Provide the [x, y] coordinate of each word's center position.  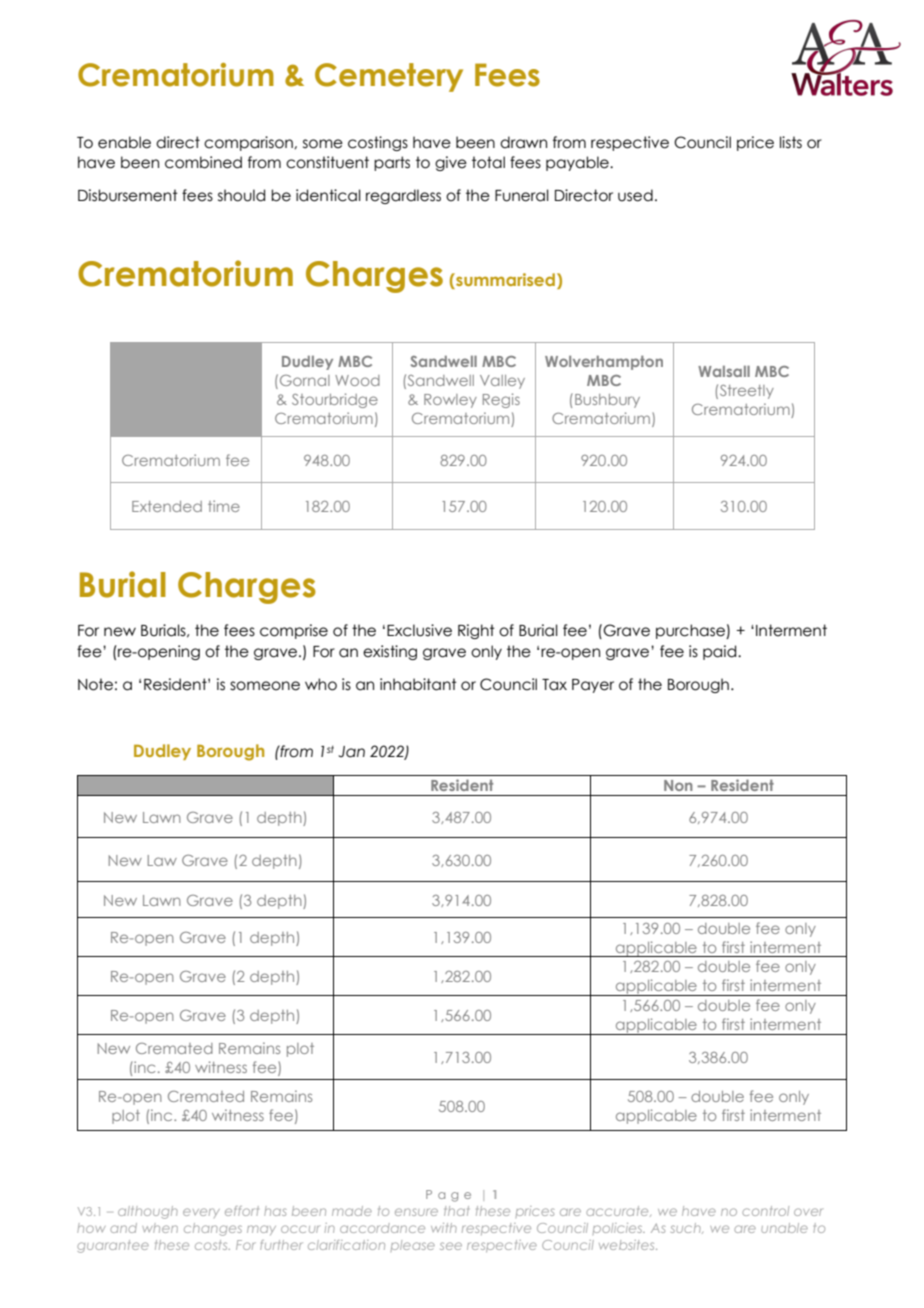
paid [721, 652]
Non [678, 785]
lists [791, 142]
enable [124, 142]
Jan [351, 752]
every [201, 1213]
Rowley [450, 401]
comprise [294, 631]
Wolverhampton [604, 362]
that [456, 1211]
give [451, 163]
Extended [167, 506]
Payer [593, 686]
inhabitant [418, 684]
